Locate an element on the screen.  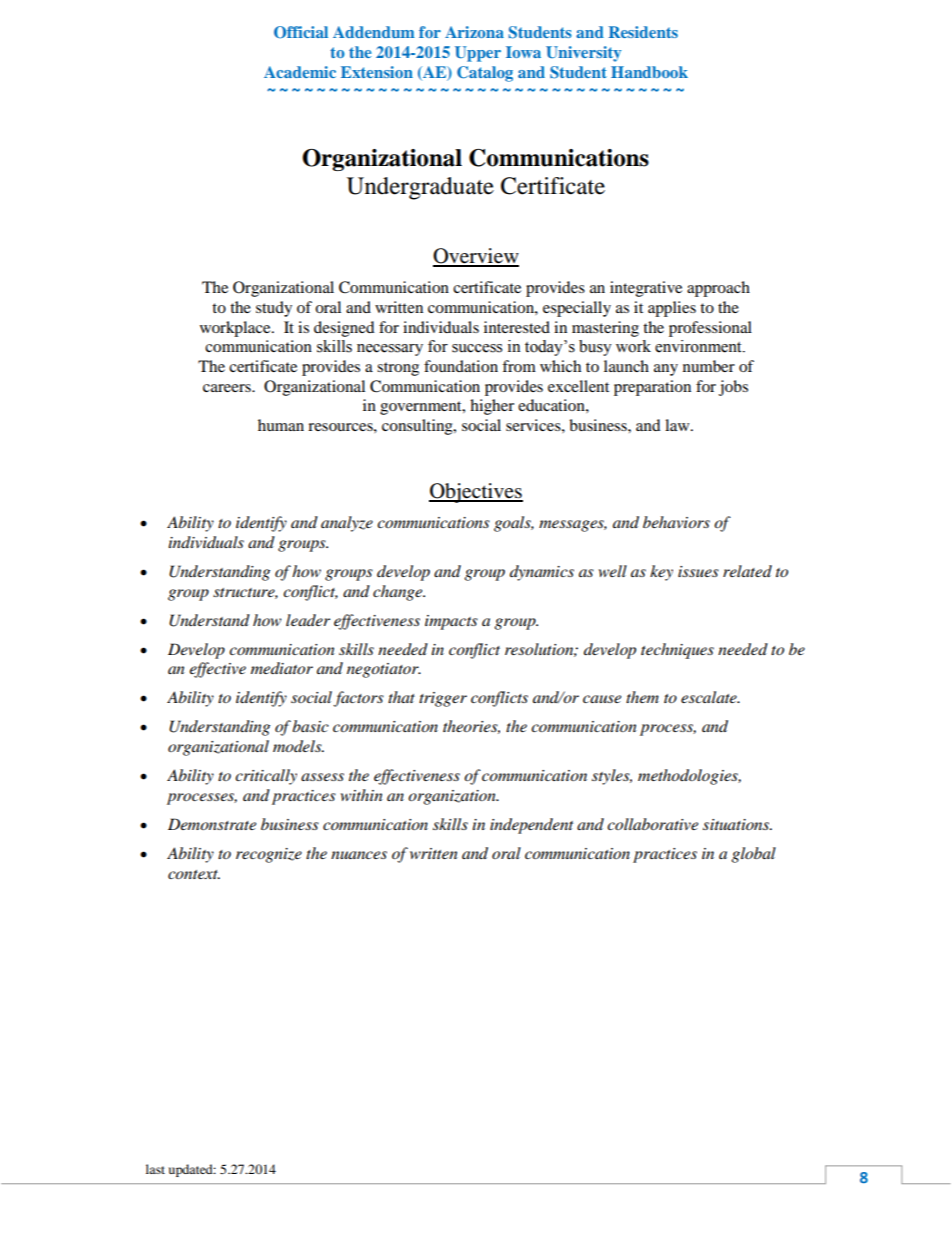
Handbook is located at coordinates (649, 72).
